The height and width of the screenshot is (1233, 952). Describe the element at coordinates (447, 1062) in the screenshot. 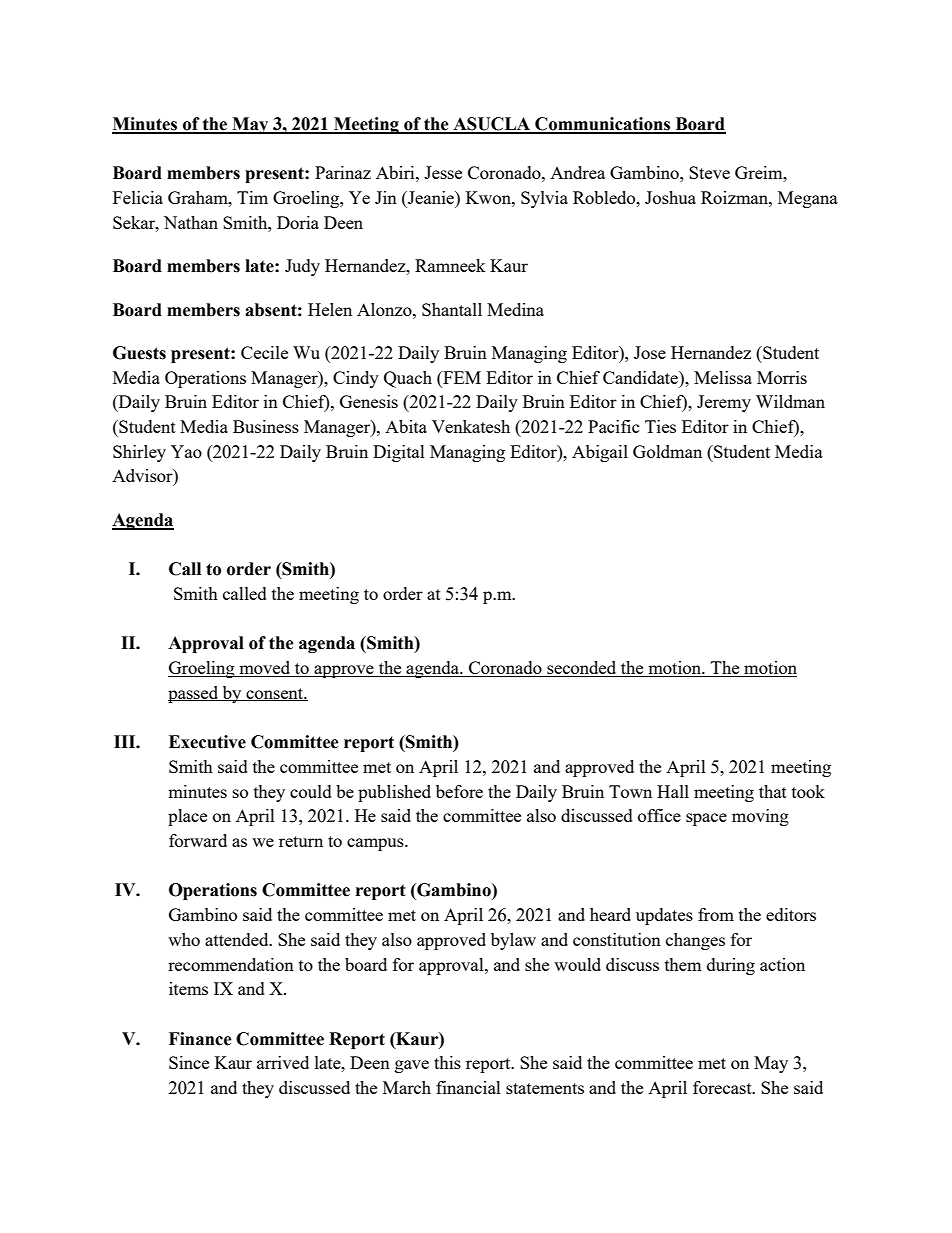

I see `this` at that location.
